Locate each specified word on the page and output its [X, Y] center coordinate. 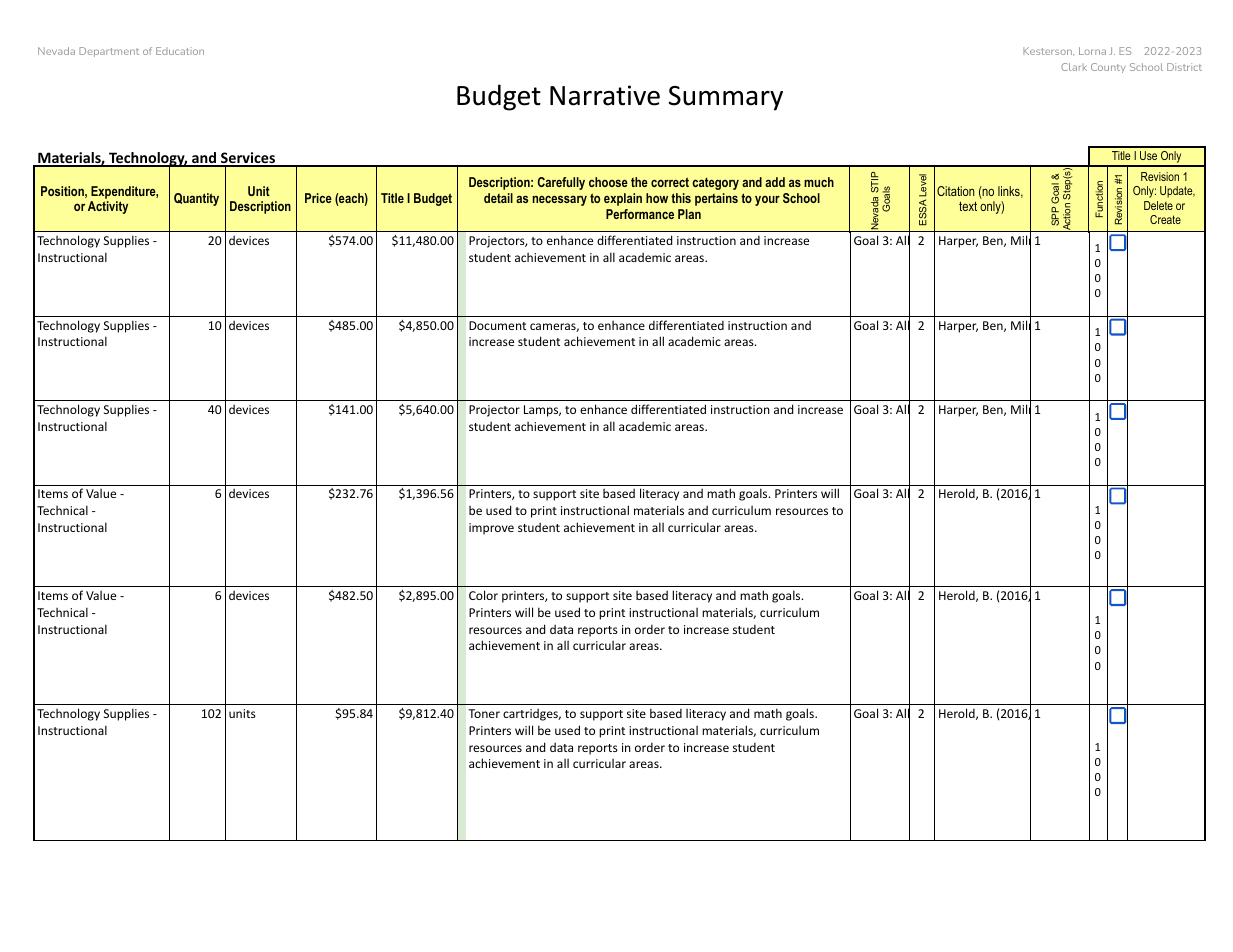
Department [109, 52]
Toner [484, 713]
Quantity [196, 199]
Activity [108, 207]
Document [497, 325]
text [968, 206]
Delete [1158, 205]
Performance [640, 214]
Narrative [605, 95]
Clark [1074, 67]
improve [491, 529]
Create [1165, 219]
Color [483, 595]
